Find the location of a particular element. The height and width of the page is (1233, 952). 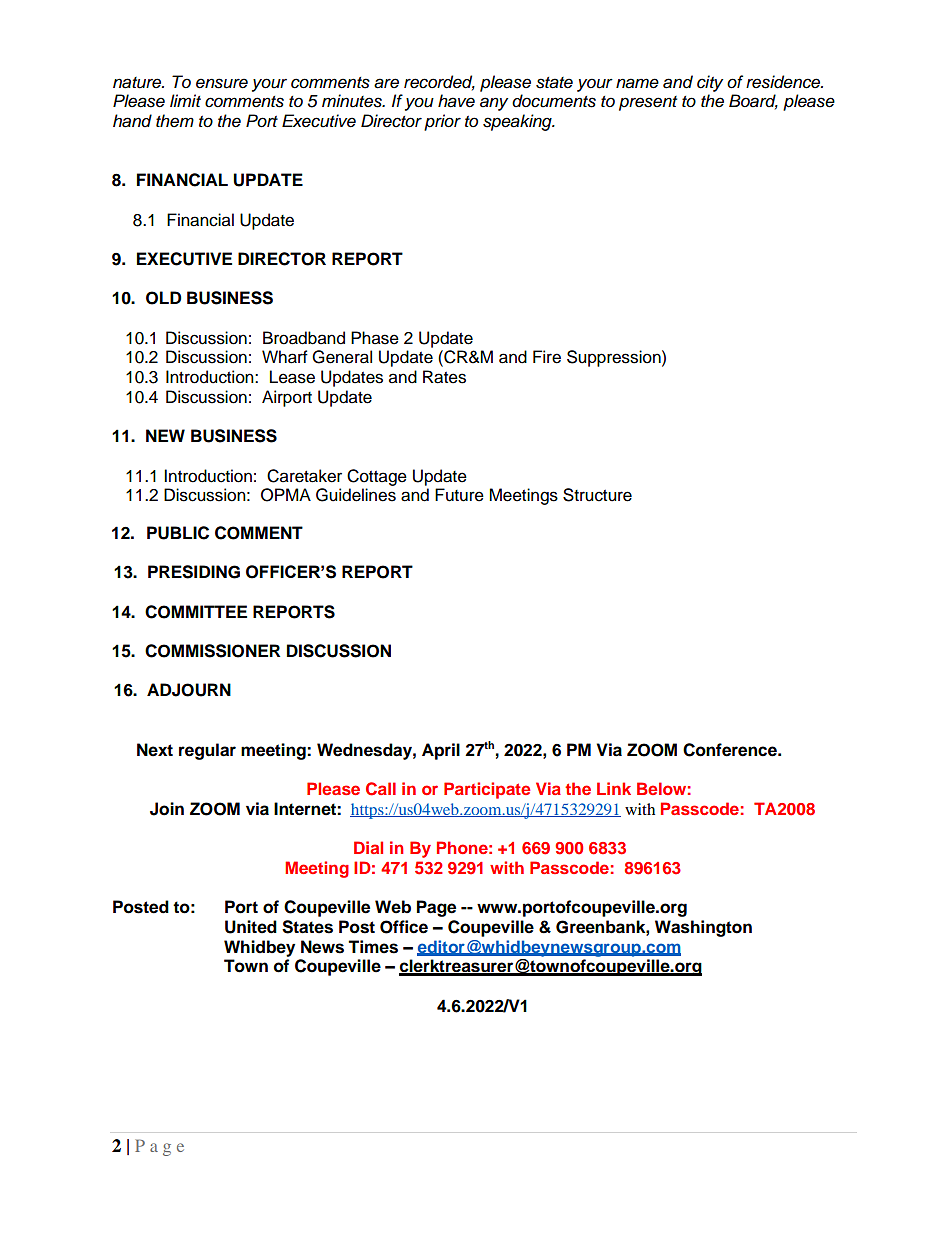

Wharf is located at coordinates (285, 357).
